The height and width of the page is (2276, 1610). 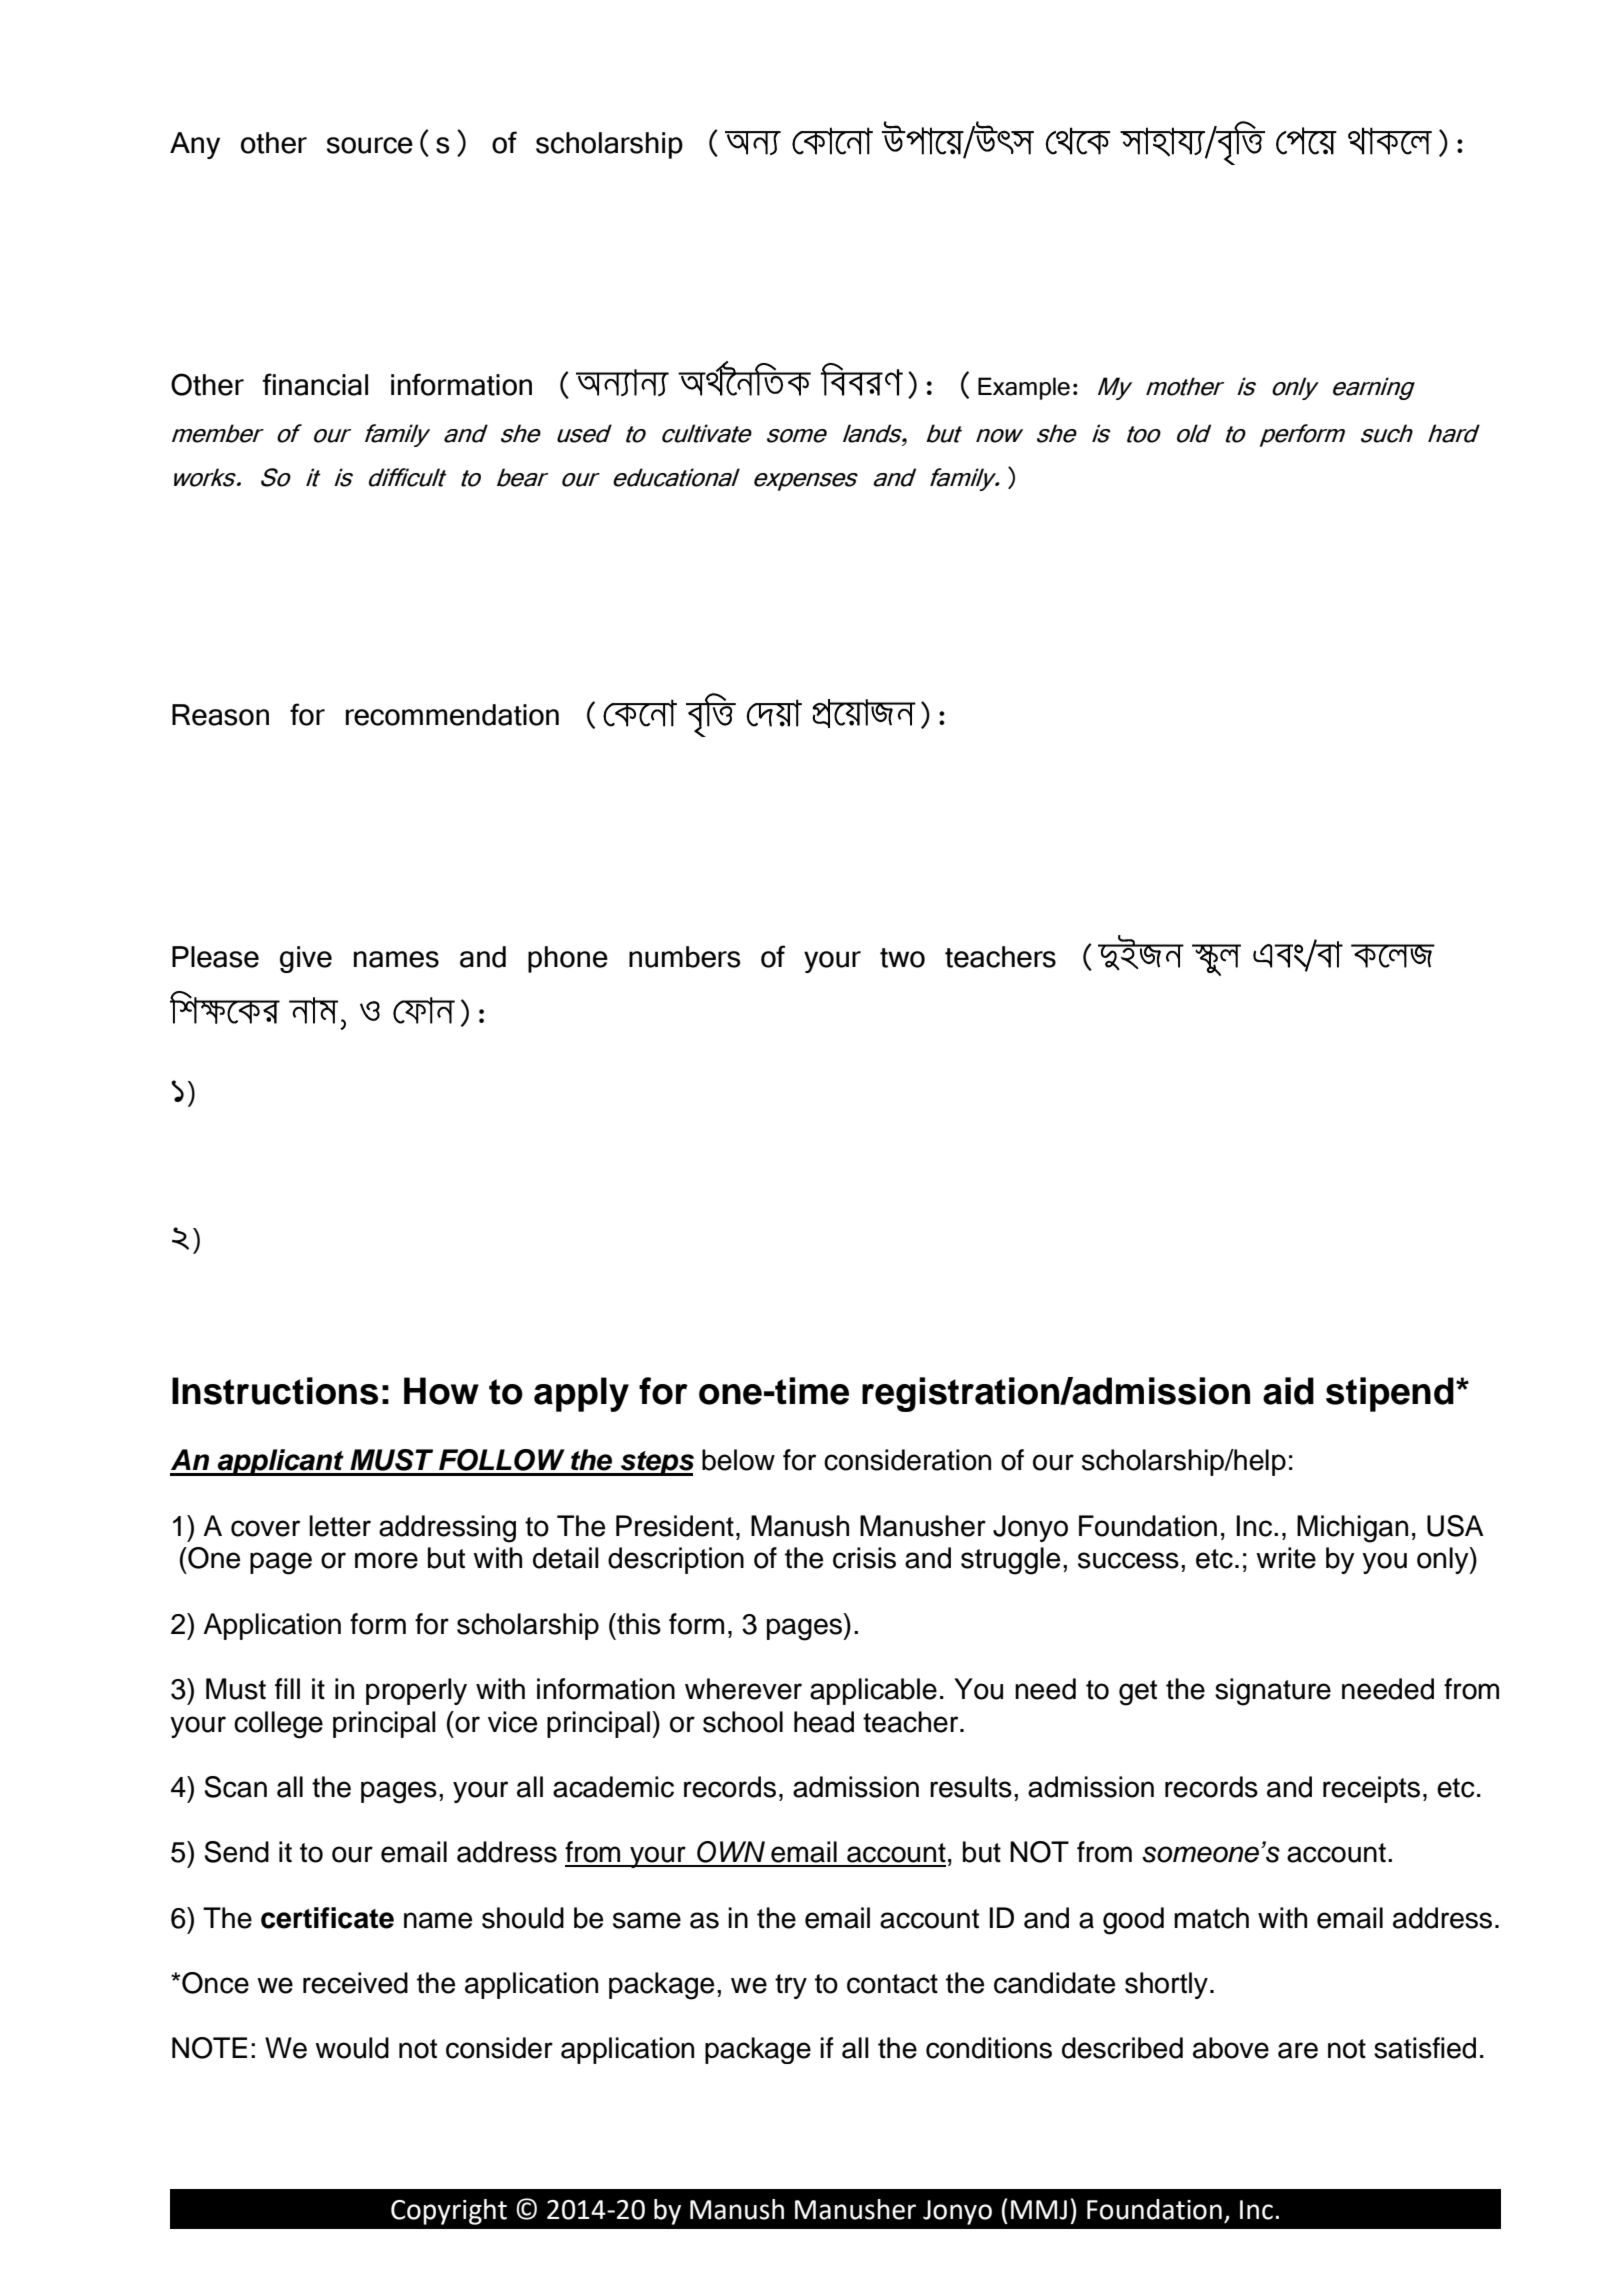 I want to click on would, so click(x=352, y=2048).
